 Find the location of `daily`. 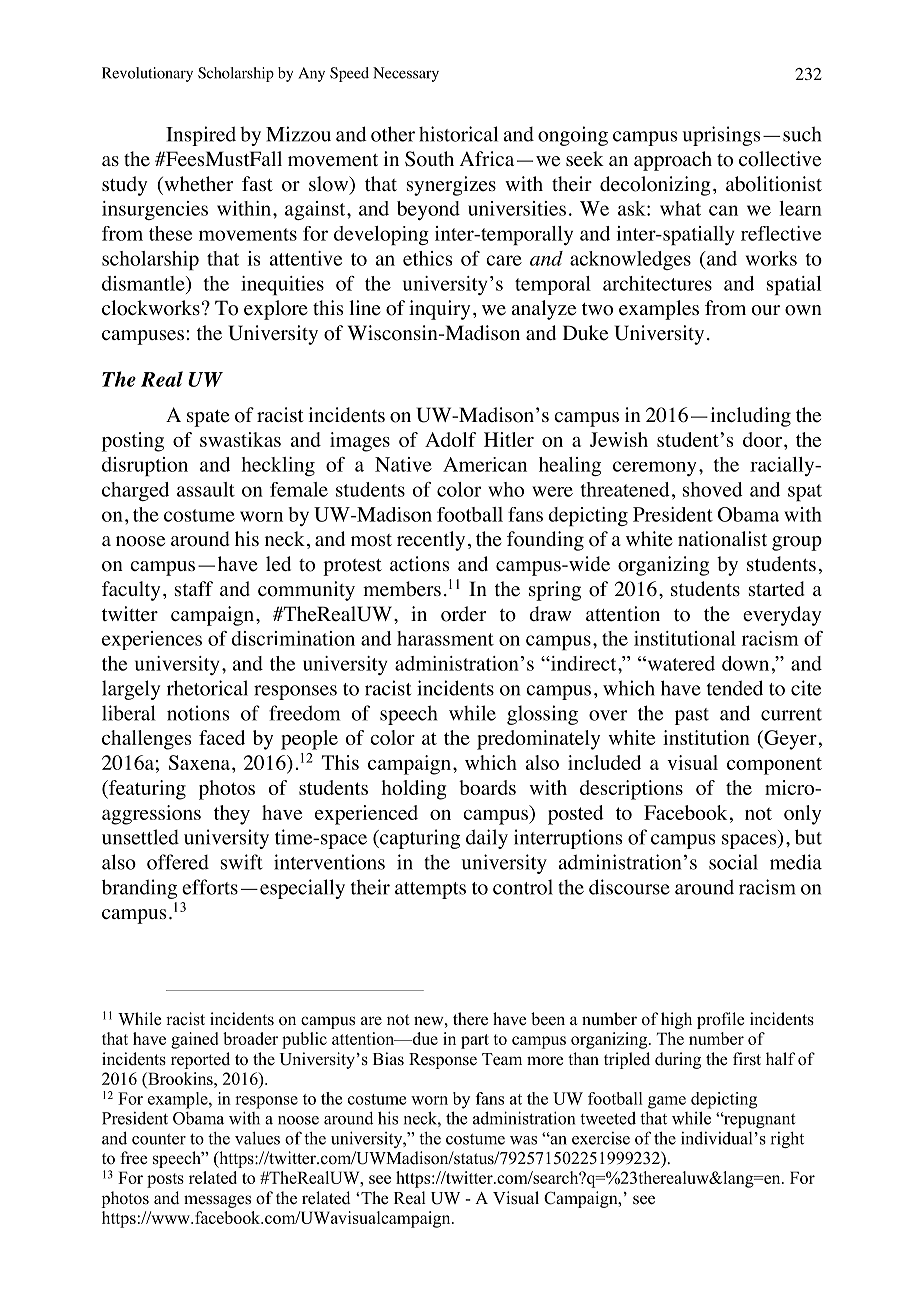

daily is located at coordinates (487, 839).
